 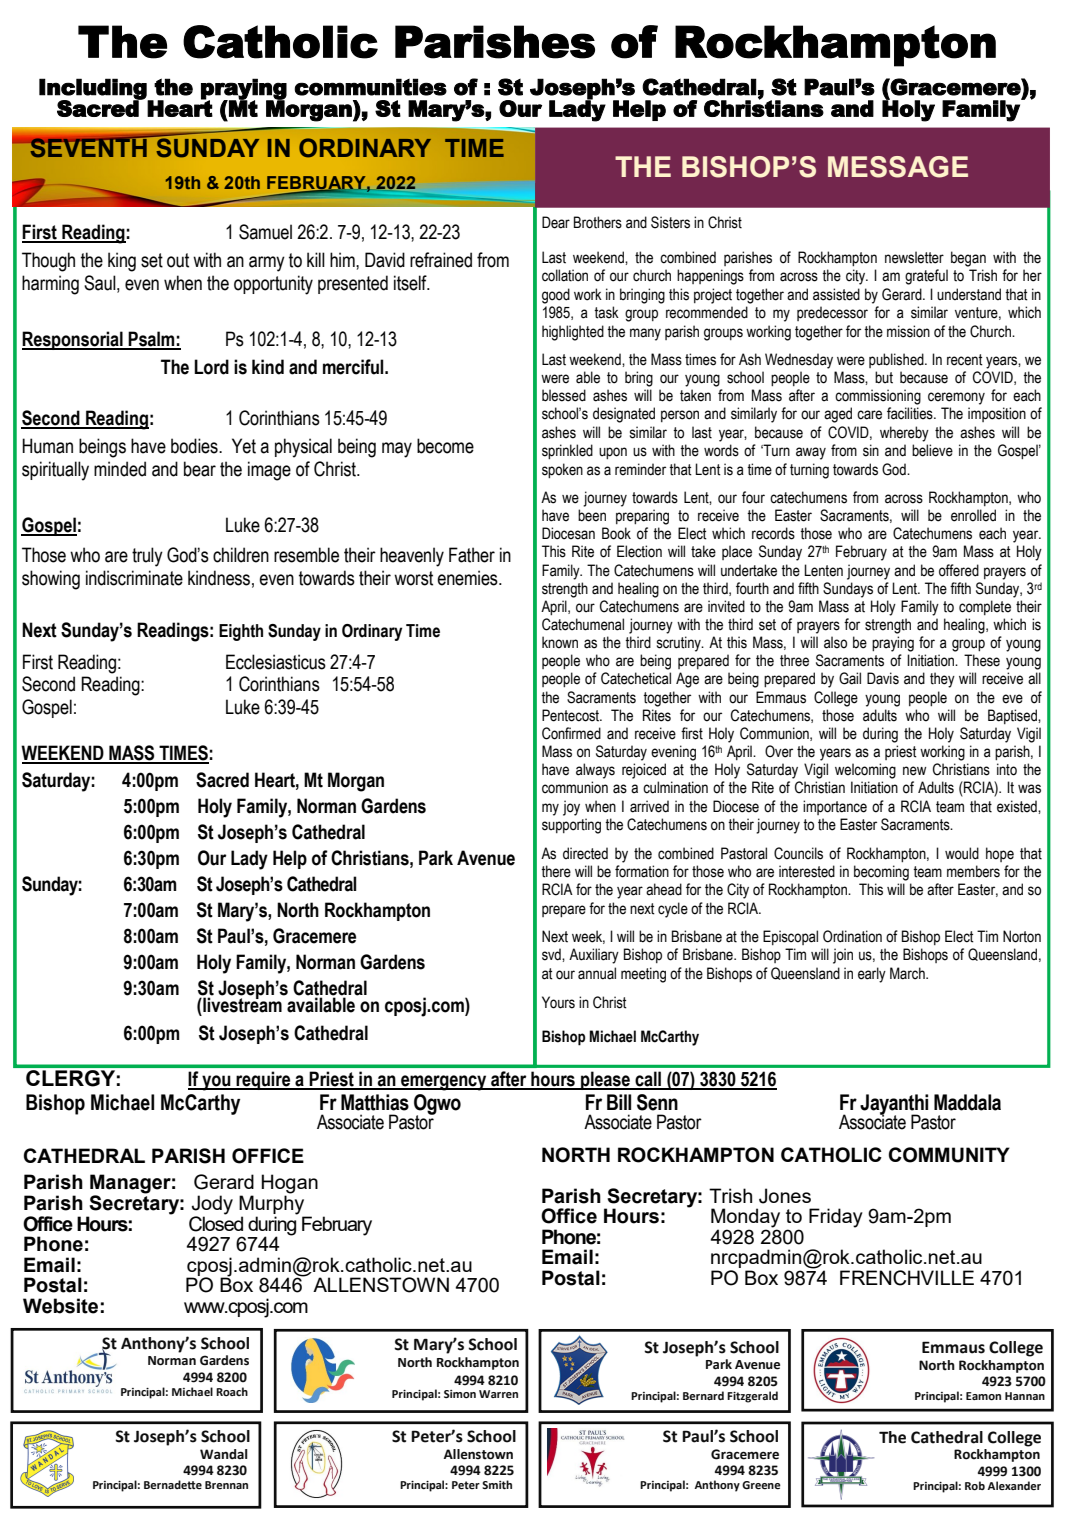 I want to click on known, so click(x=560, y=642).
